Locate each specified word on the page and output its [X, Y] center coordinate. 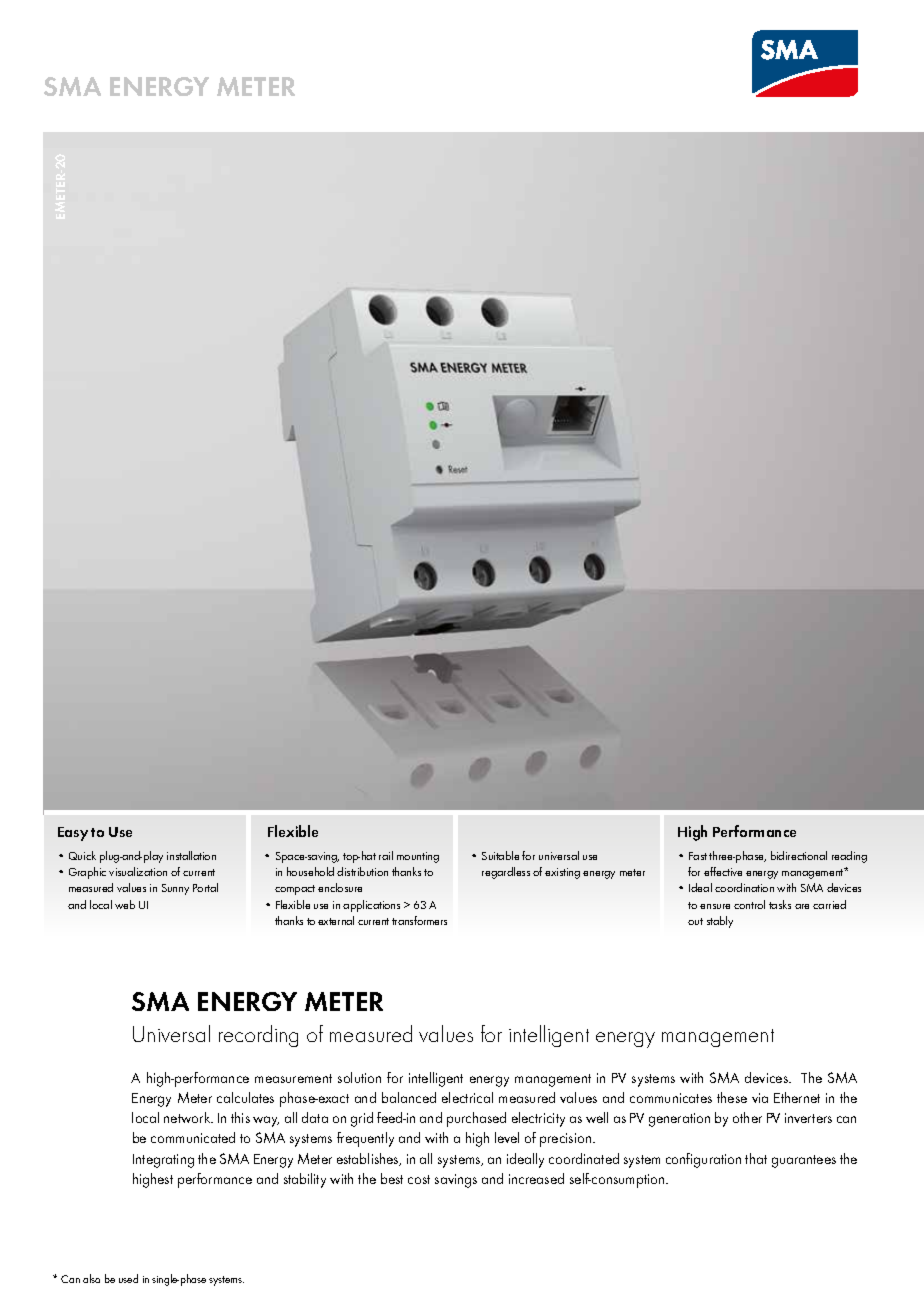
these [732, 1097]
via [760, 1098]
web [125, 904]
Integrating [163, 1161]
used [128, 1278]
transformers [419, 920]
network [188, 1117]
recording [258, 1036]
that [756, 1158]
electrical [467, 1097]
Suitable [500, 855]
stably [720, 922]
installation [191, 855]
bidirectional [799, 855]
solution [359, 1077]
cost [419, 1179]
